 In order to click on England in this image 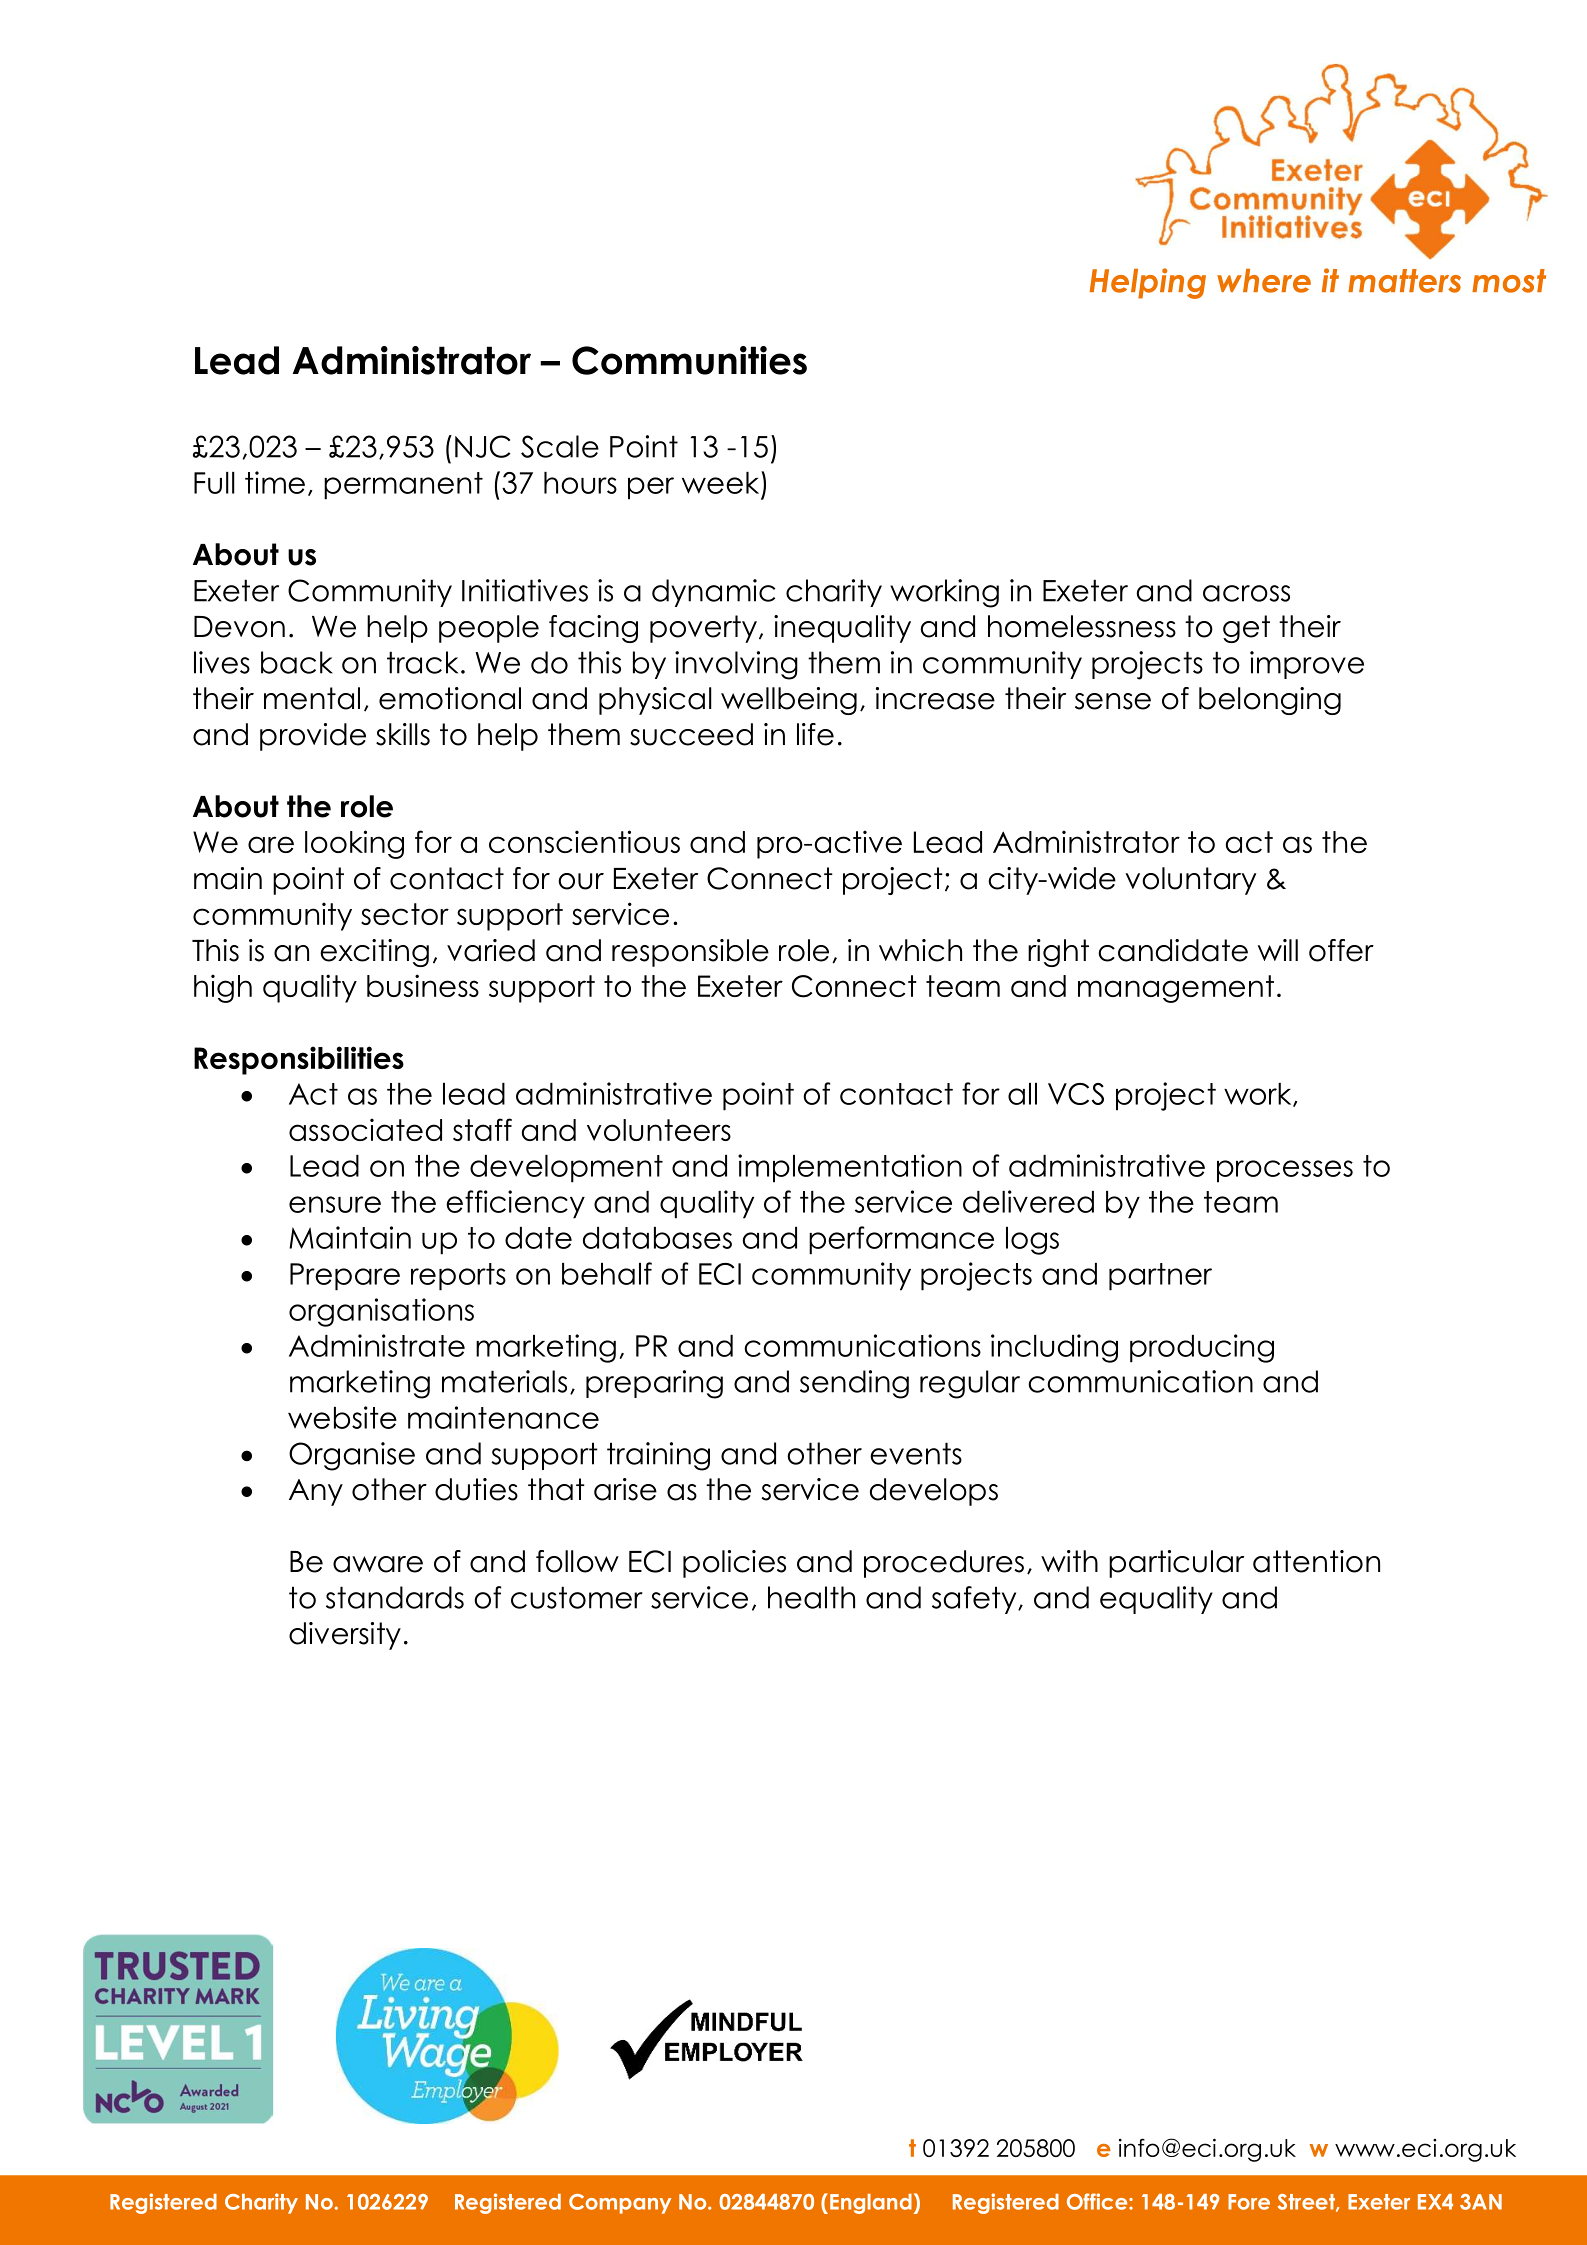, I will do `click(871, 2204)`.
